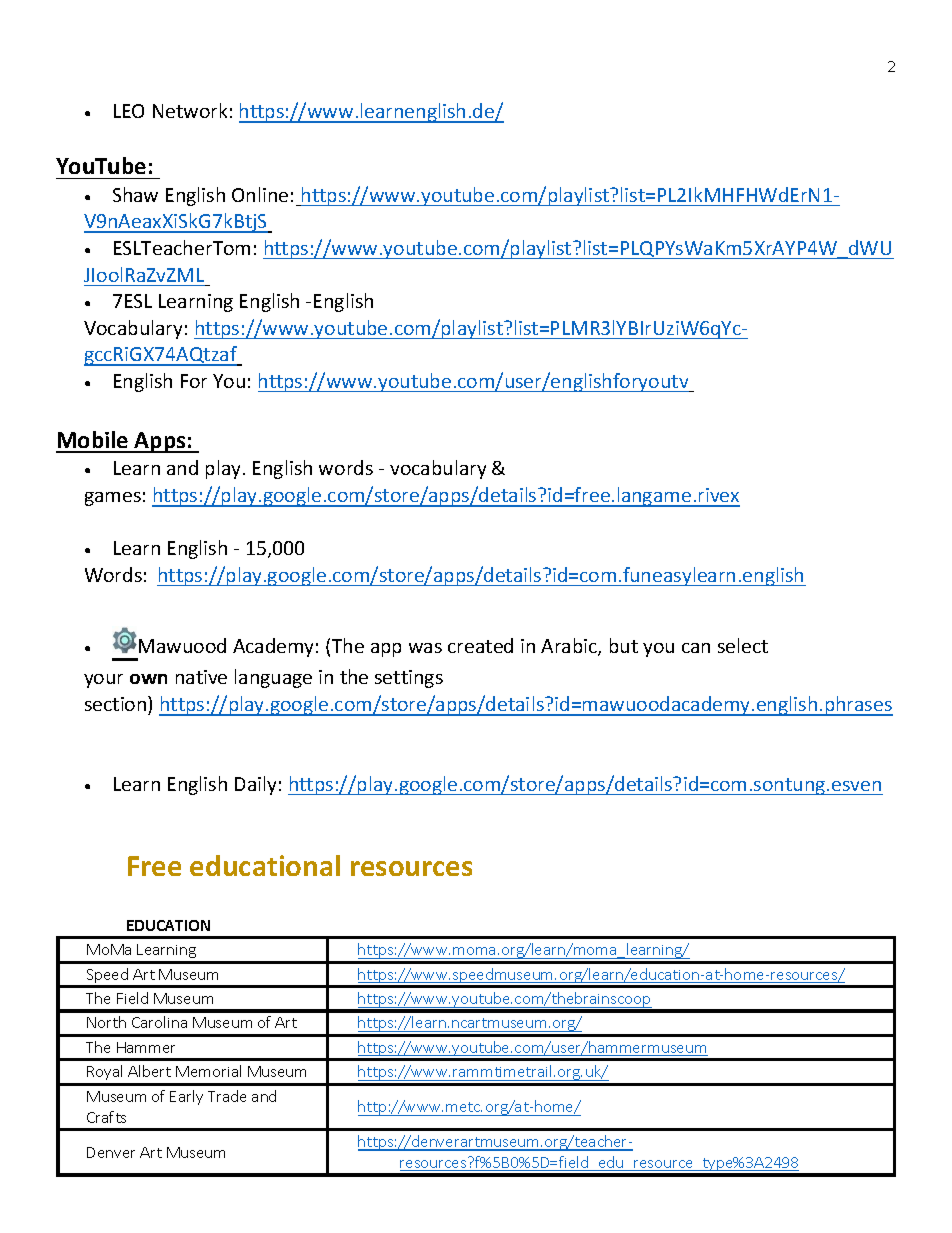 The height and width of the screenshot is (1233, 952). I want to click on select, so click(743, 645).
